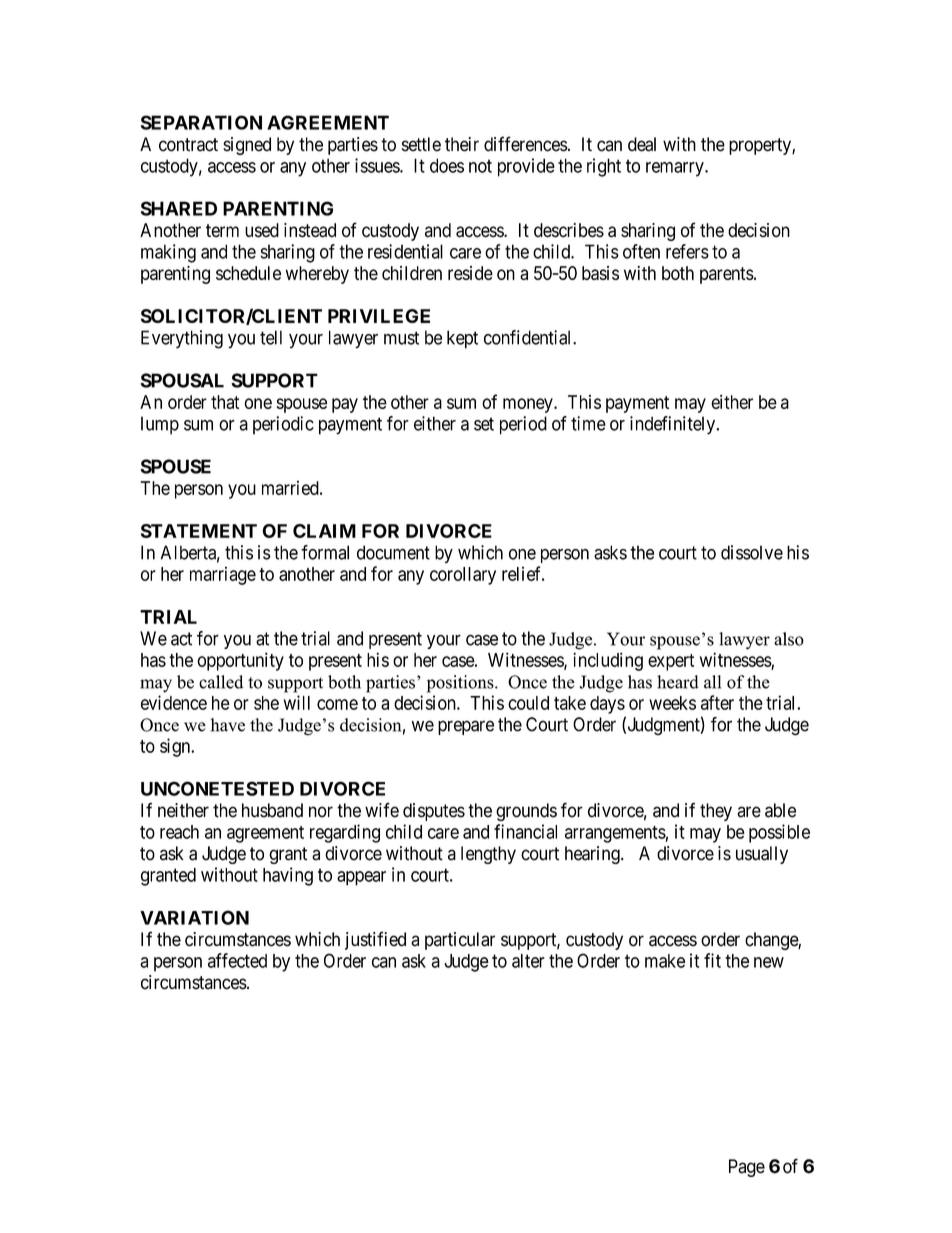 The height and width of the screenshot is (1233, 952). What do you see at coordinates (673, 425) in the screenshot?
I see `indefinitely` at bounding box center [673, 425].
